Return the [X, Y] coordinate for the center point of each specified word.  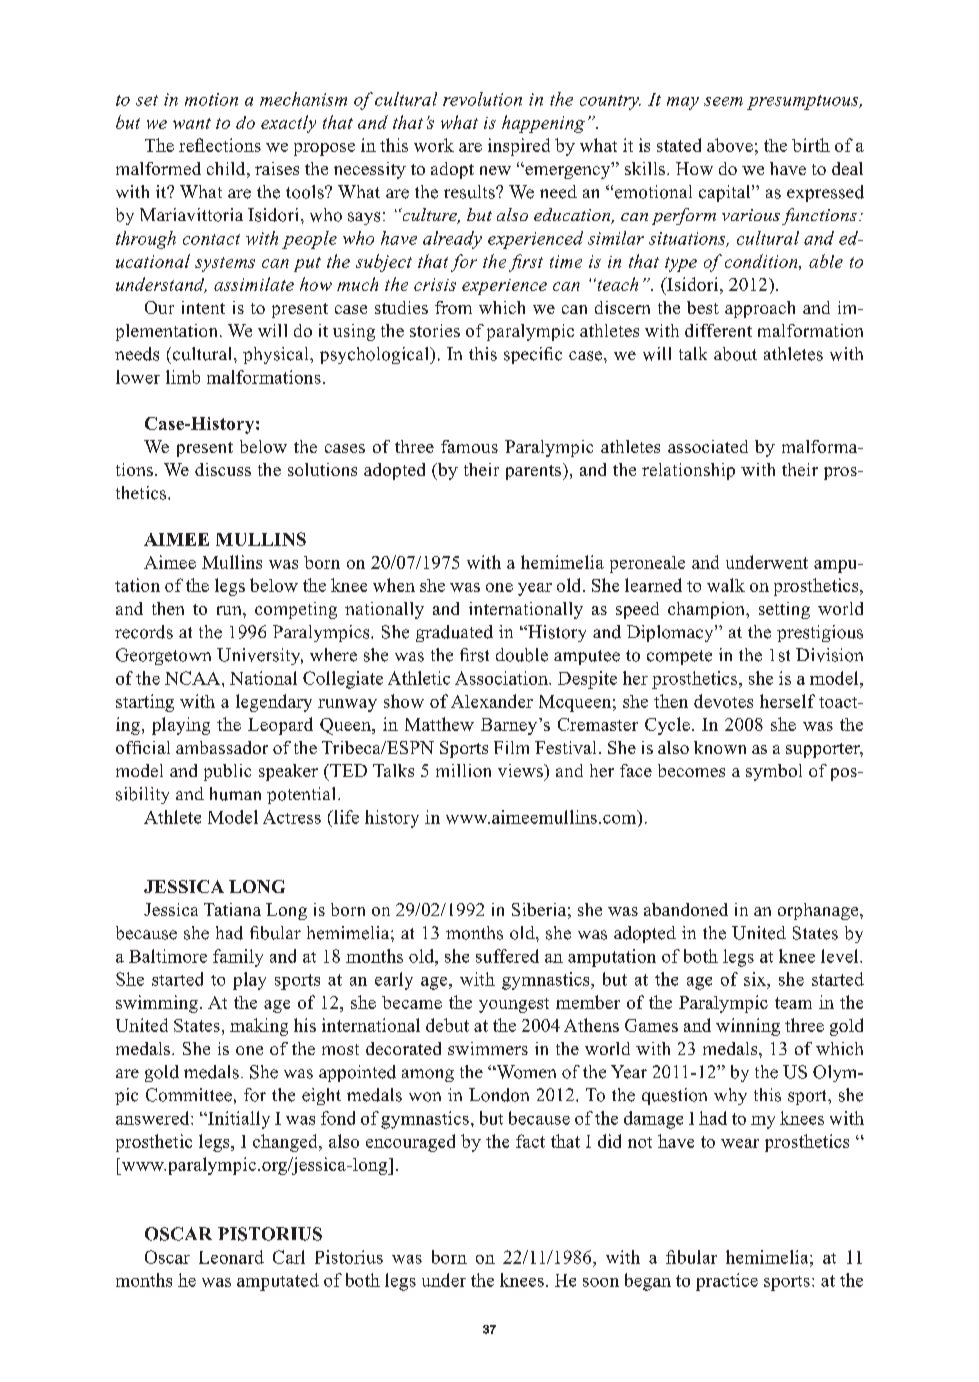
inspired [519, 147]
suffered [507, 956]
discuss [223, 469]
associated [708, 446]
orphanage [819, 911]
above [730, 145]
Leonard [231, 1257]
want [192, 123]
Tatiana [232, 909]
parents [535, 471]
